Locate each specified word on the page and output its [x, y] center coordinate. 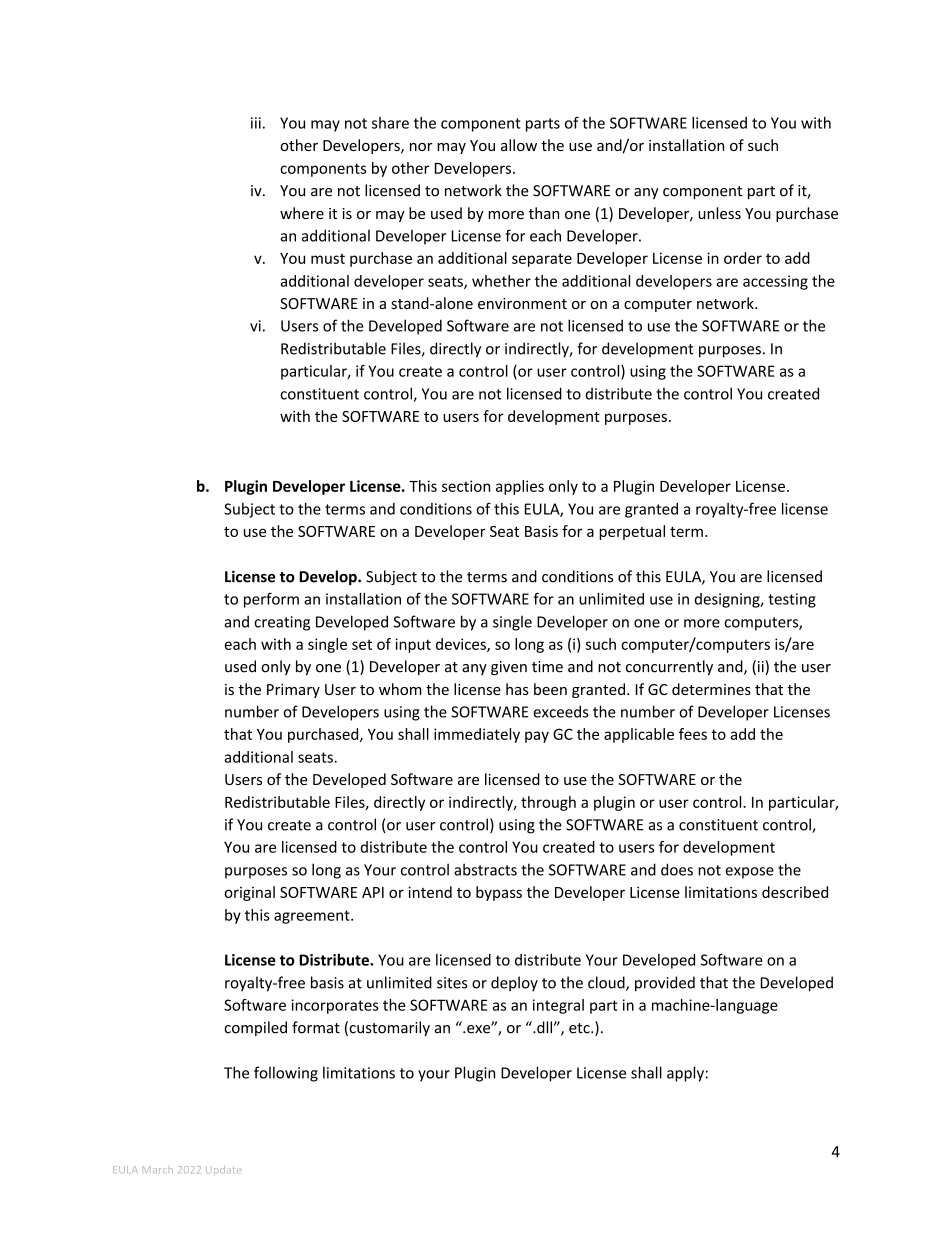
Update [223, 1170]
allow [519, 145]
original [249, 893]
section [466, 486]
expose [749, 873]
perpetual [632, 532]
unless [719, 213]
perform [271, 600]
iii [256, 123]
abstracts [485, 869]
